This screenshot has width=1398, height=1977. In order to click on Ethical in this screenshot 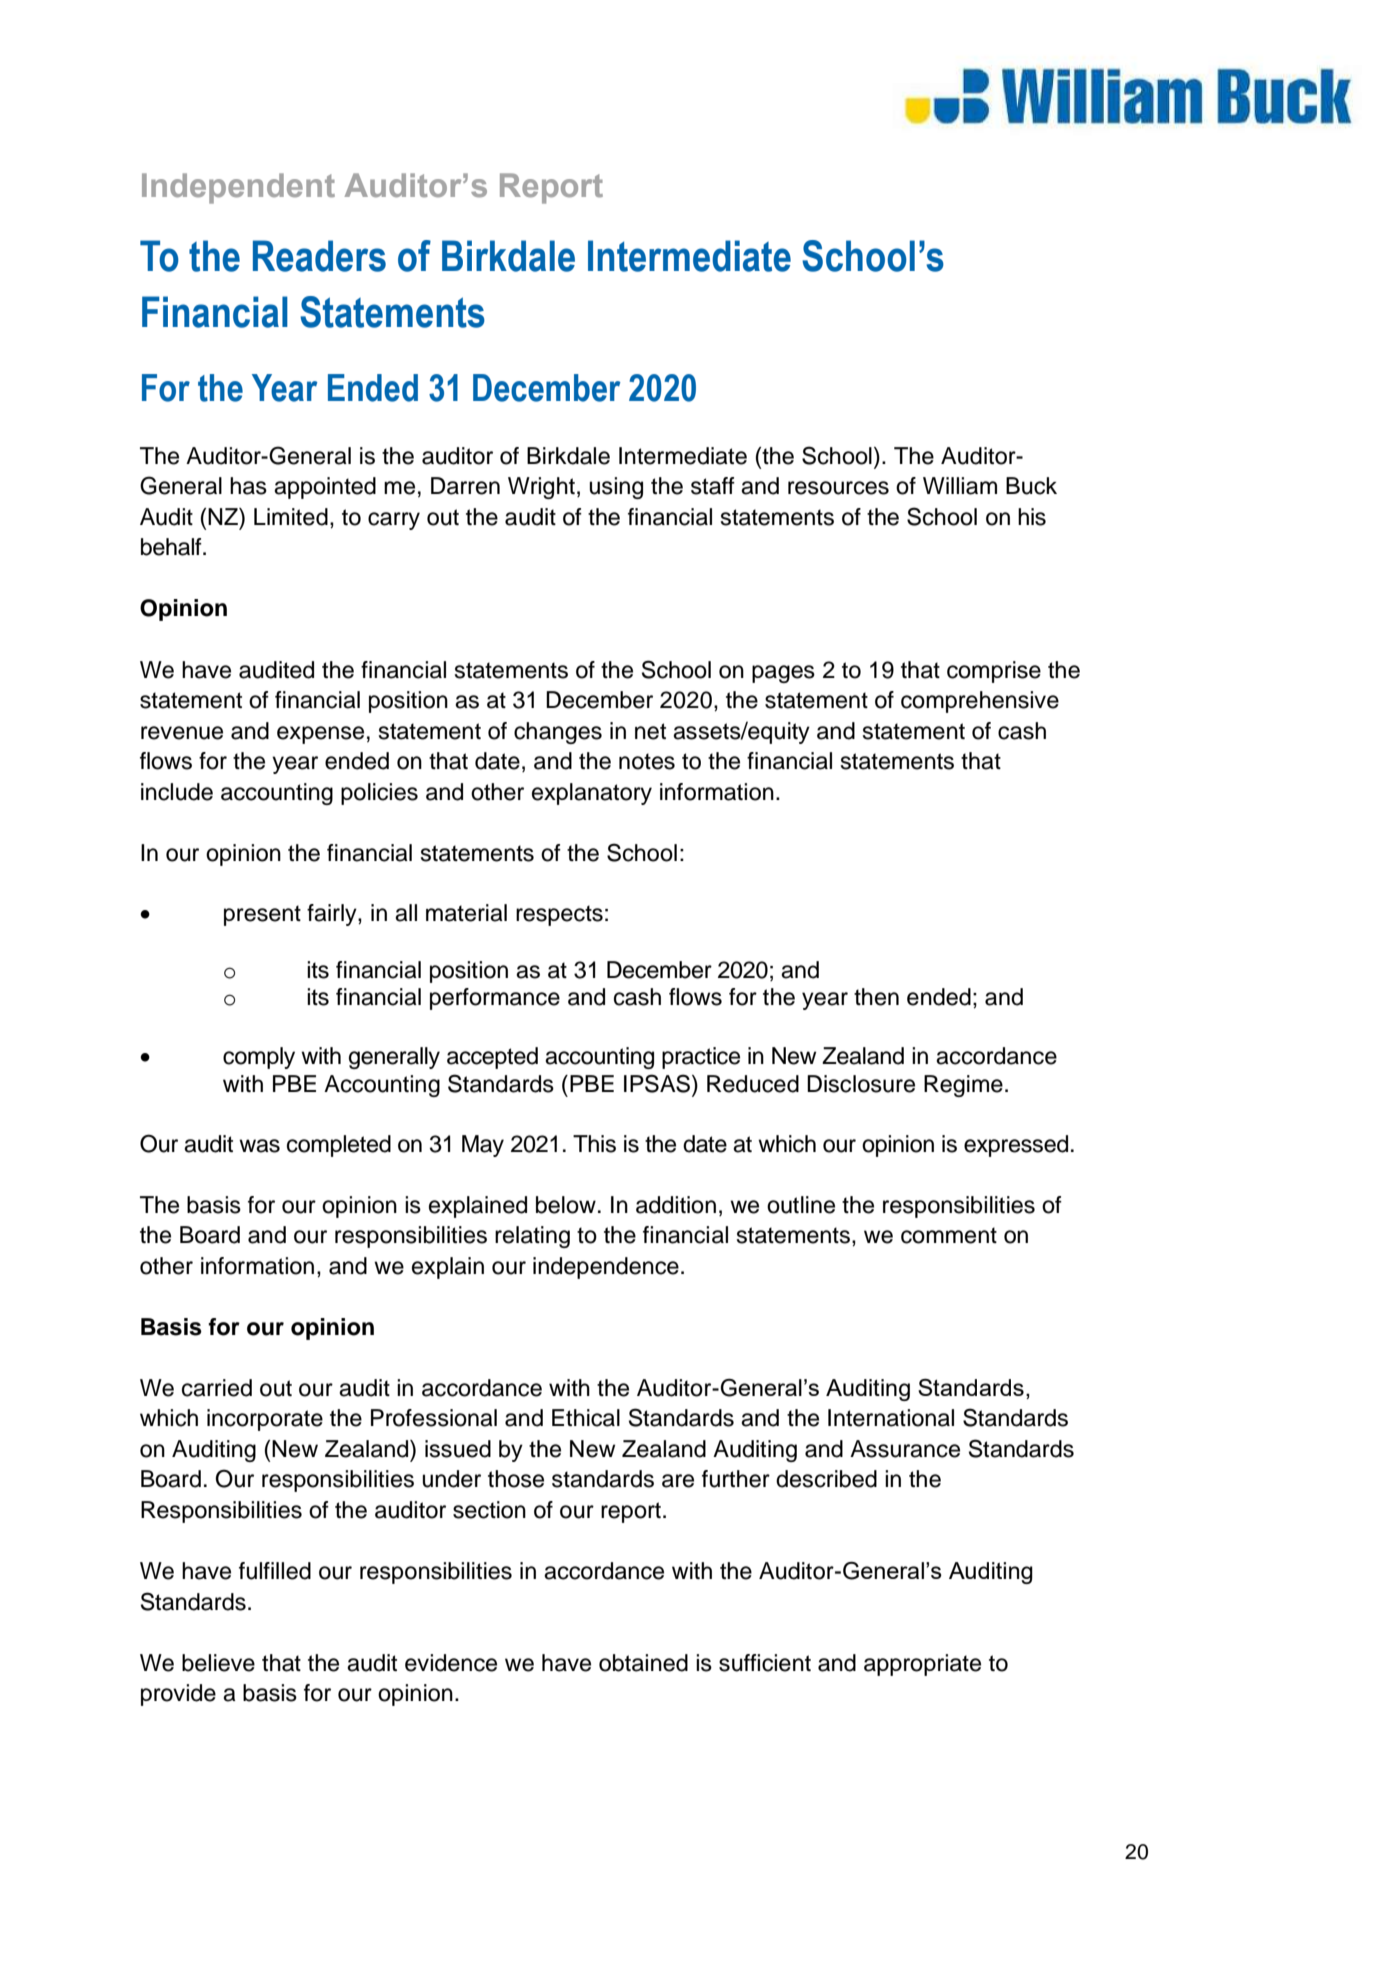, I will do `click(586, 1418)`.
